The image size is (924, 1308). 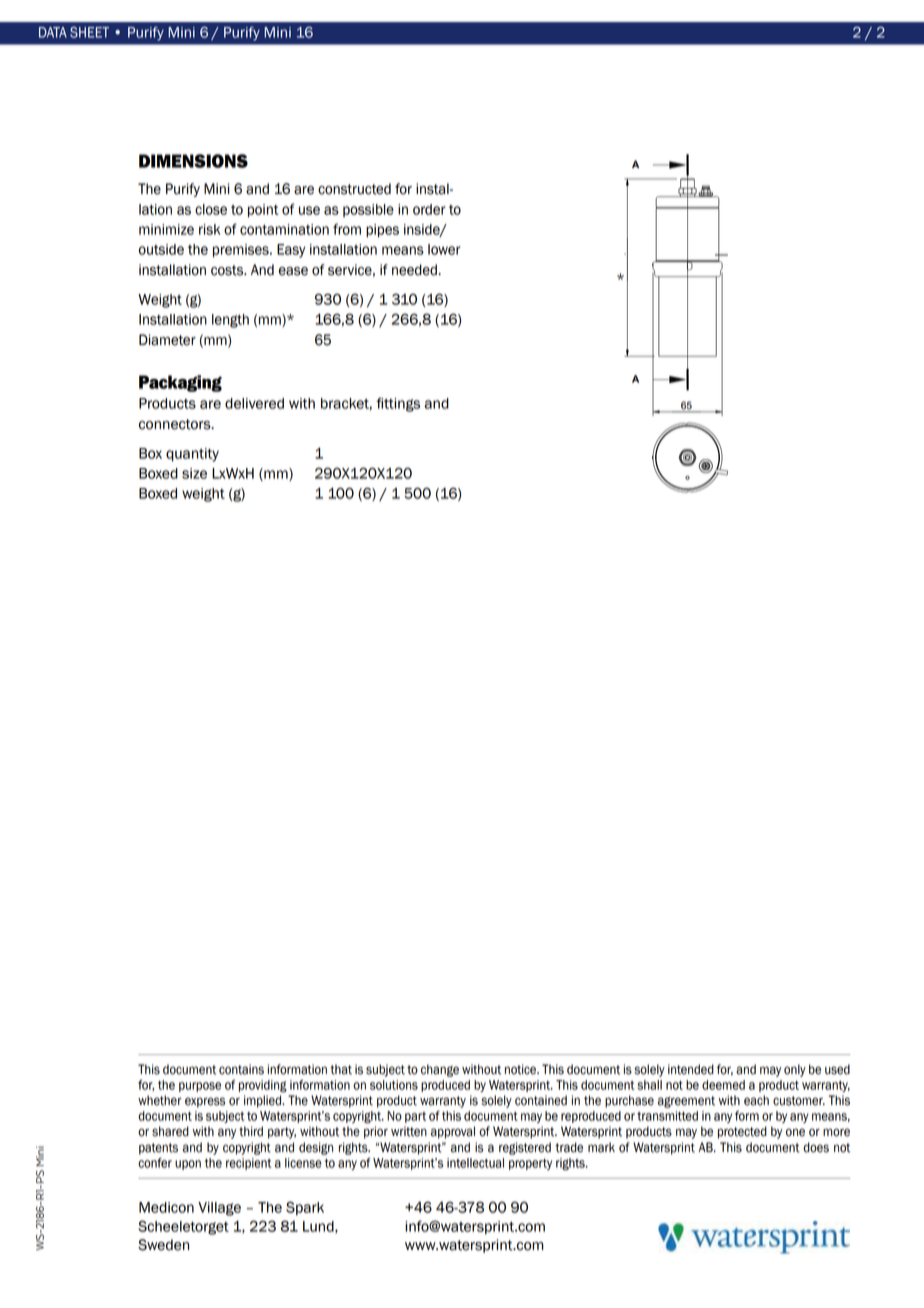 I want to click on Sweden, so click(x=163, y=1245).
